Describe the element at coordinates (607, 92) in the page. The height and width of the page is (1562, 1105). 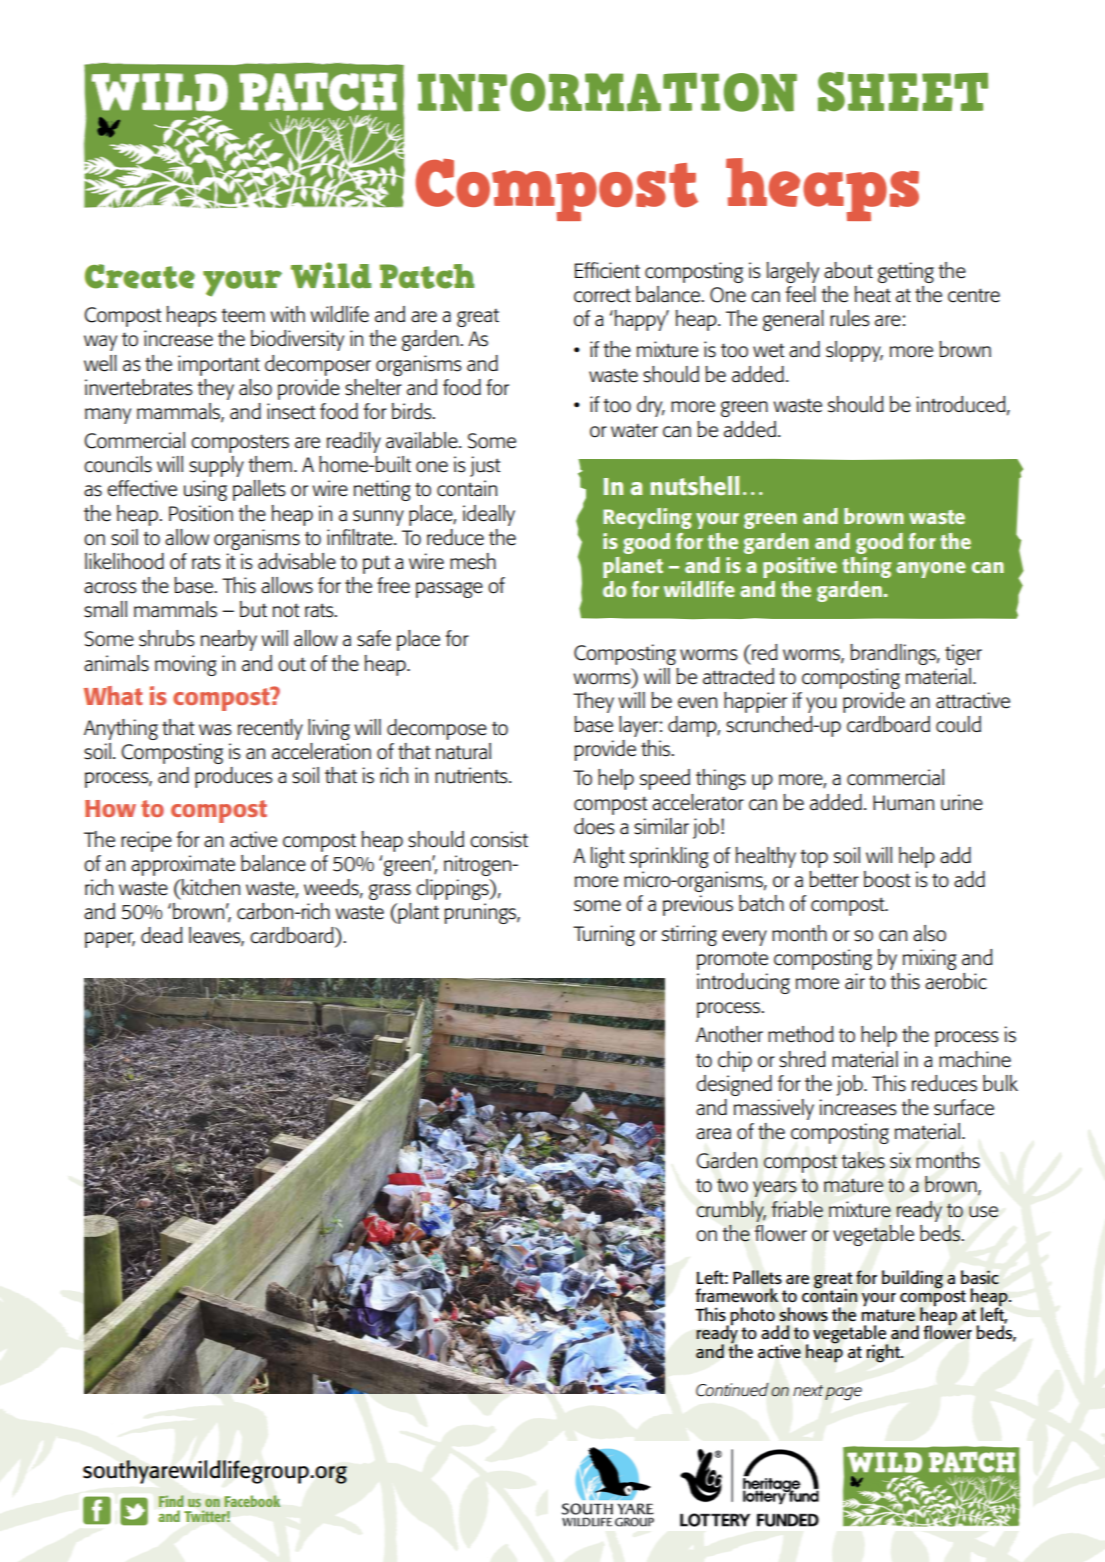
I see `INFORMATION` at that location.
